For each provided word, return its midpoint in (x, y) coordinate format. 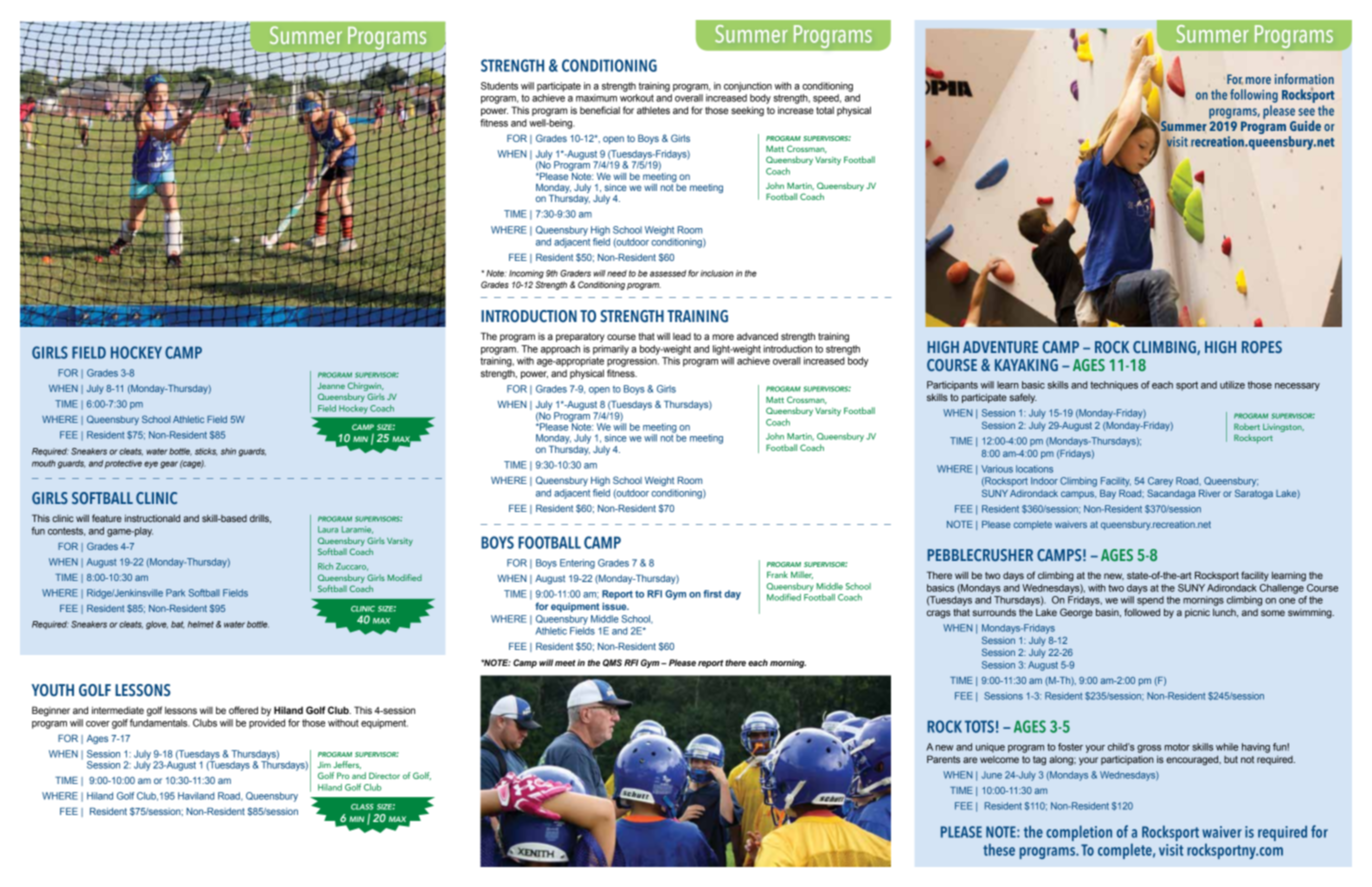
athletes (653, 110)
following (1254, 96)
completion (1079, 833)
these (999, 850)
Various (997, 469)
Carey (1160, 482)
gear (169, 465)
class (362, 807)
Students (499, 86)
